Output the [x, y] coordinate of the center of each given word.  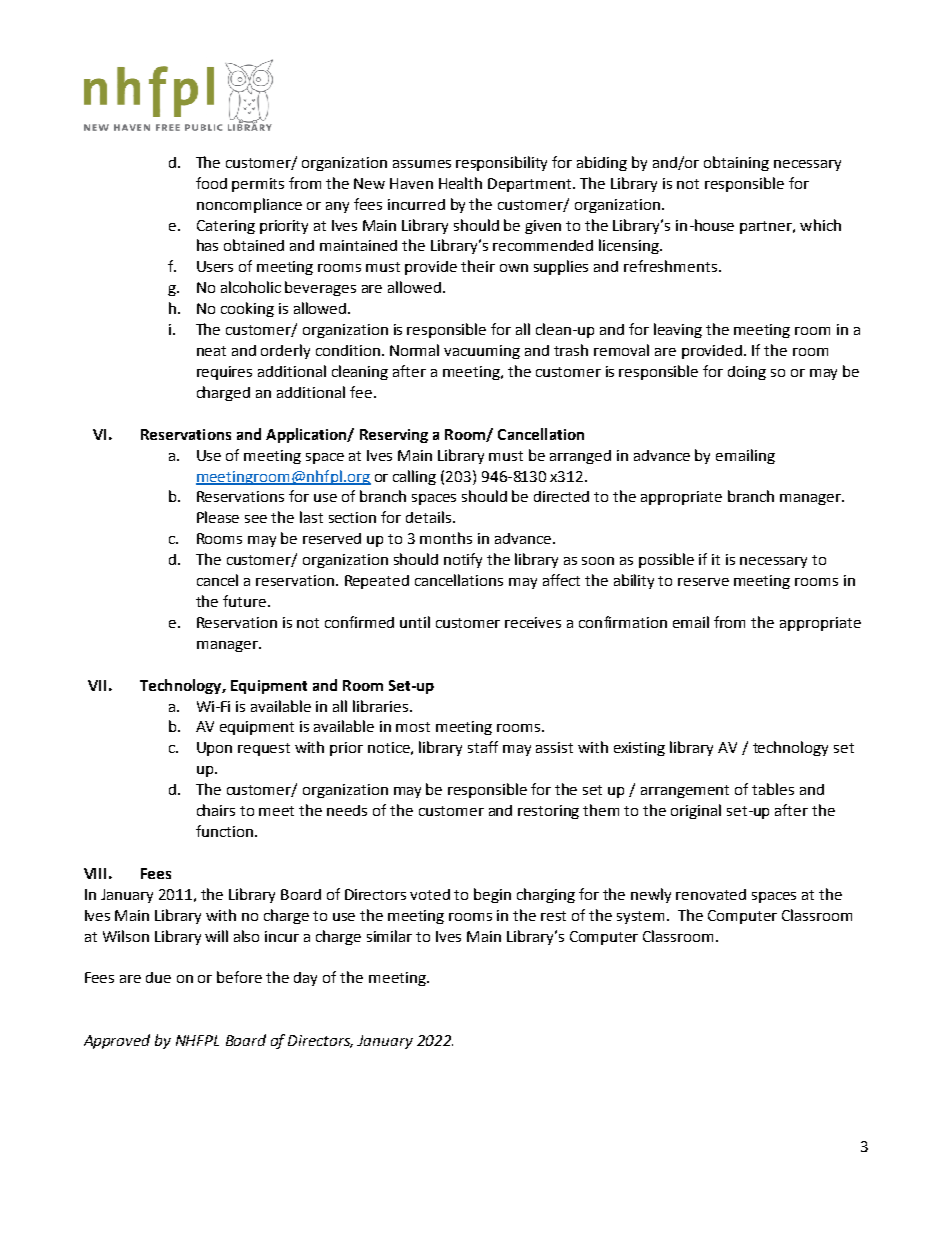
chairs [216, 810]
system [640, 917]
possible [666, 560]
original [696, 811]
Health [460, 183]
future [244, 601]
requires [224, 373]
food [211, 183]
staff [483, 747]
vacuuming [482, 352]
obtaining [736, 163]
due [158, 977]
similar [389, 936]
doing [747, 373]
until [415, 622]
